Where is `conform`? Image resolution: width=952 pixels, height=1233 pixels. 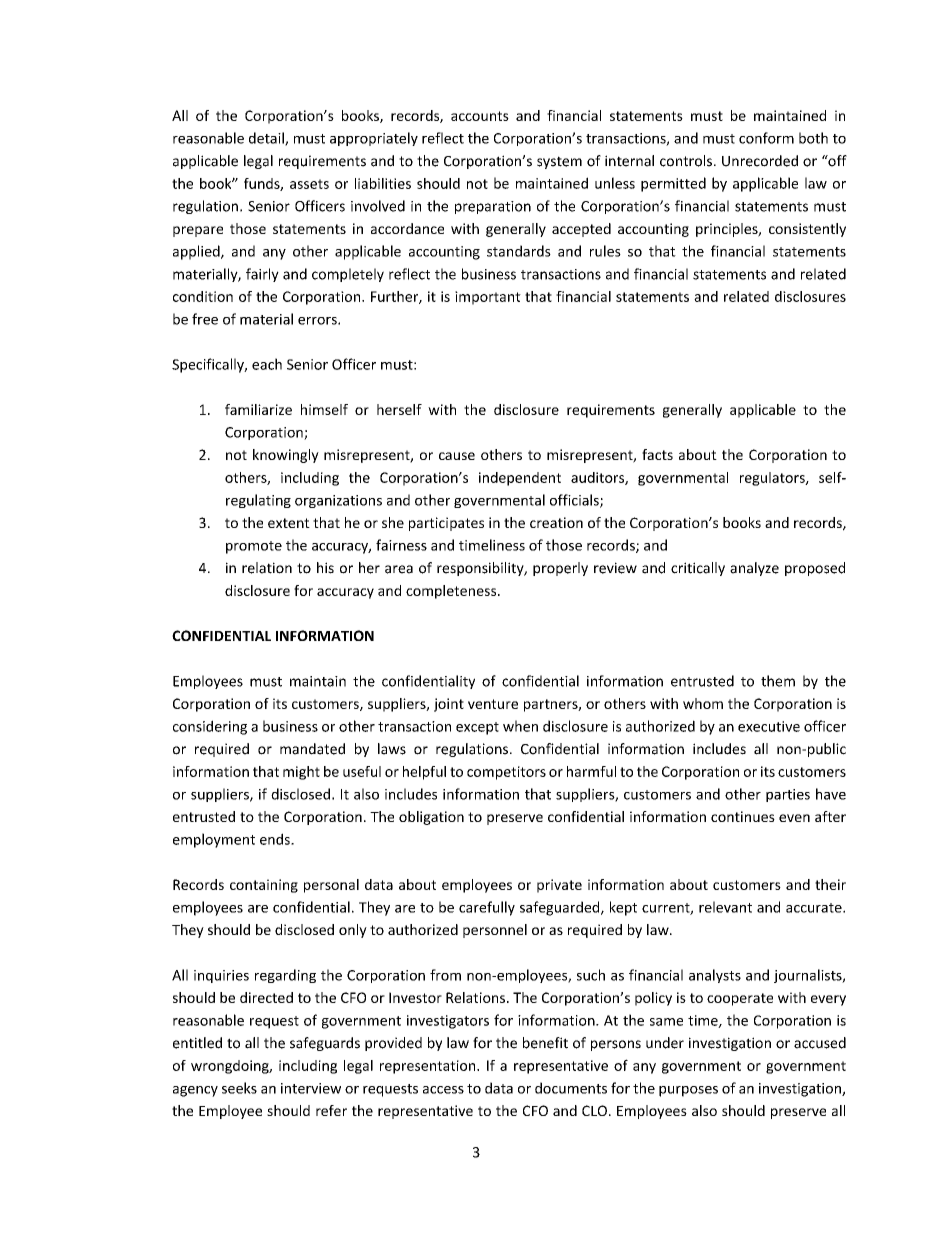
conform is located at coordinates (766, 138).
